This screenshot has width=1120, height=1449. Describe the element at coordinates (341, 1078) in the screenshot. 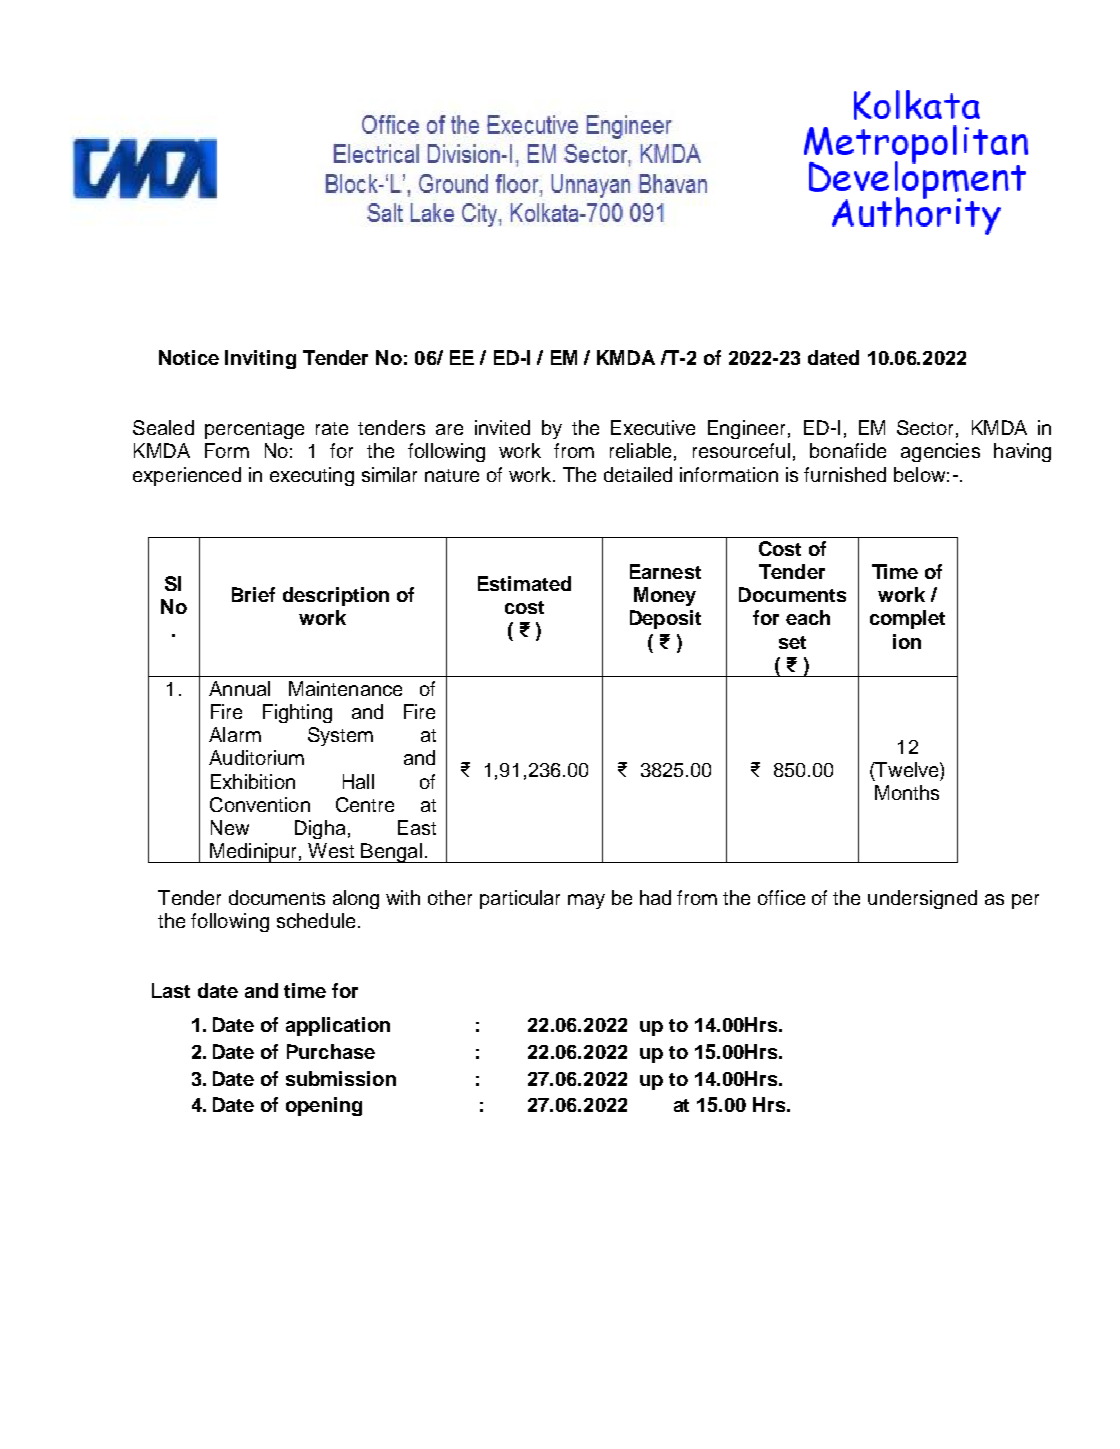

I see `submission` at that location.
